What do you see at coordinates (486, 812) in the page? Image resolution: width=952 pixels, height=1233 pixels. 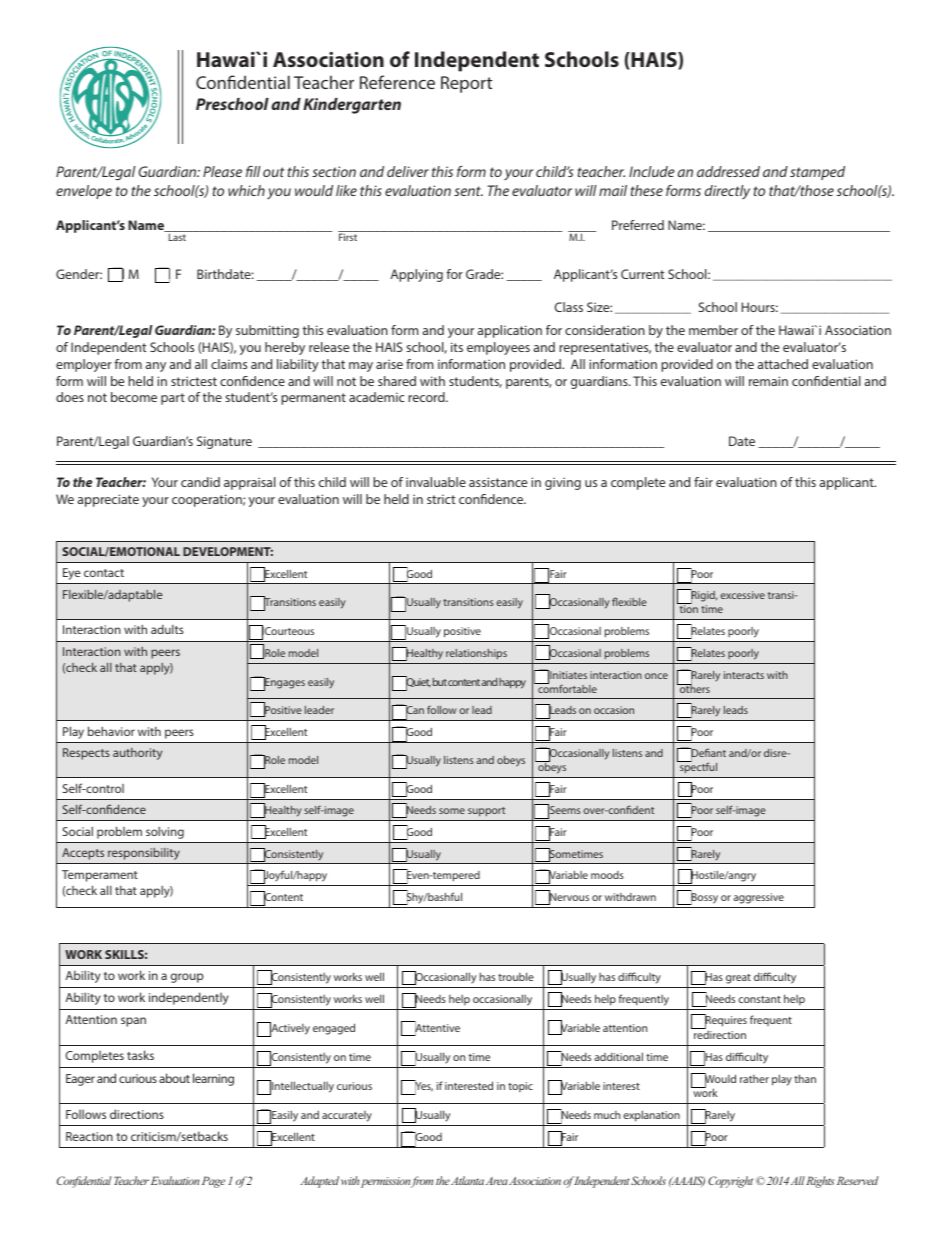 I see `support` at bounding box center [486, 812].
